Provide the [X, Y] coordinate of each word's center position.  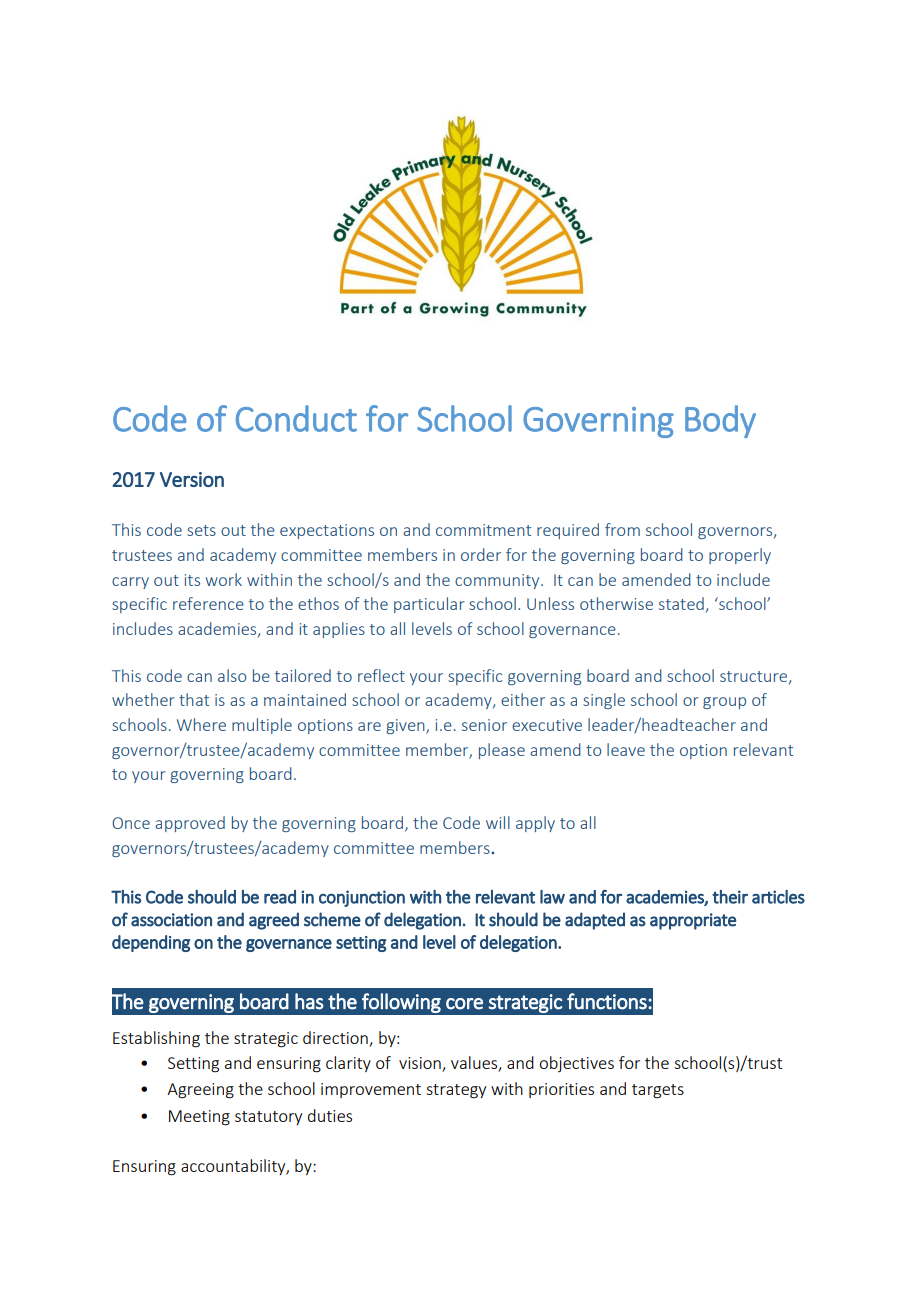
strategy [456, 1091]
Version [192, 479]
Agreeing [200, 1091]
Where [201, 724]
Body [720, 421]
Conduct [296, 418]
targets [658, 1091]
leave [626, 749]
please [502, 751]
